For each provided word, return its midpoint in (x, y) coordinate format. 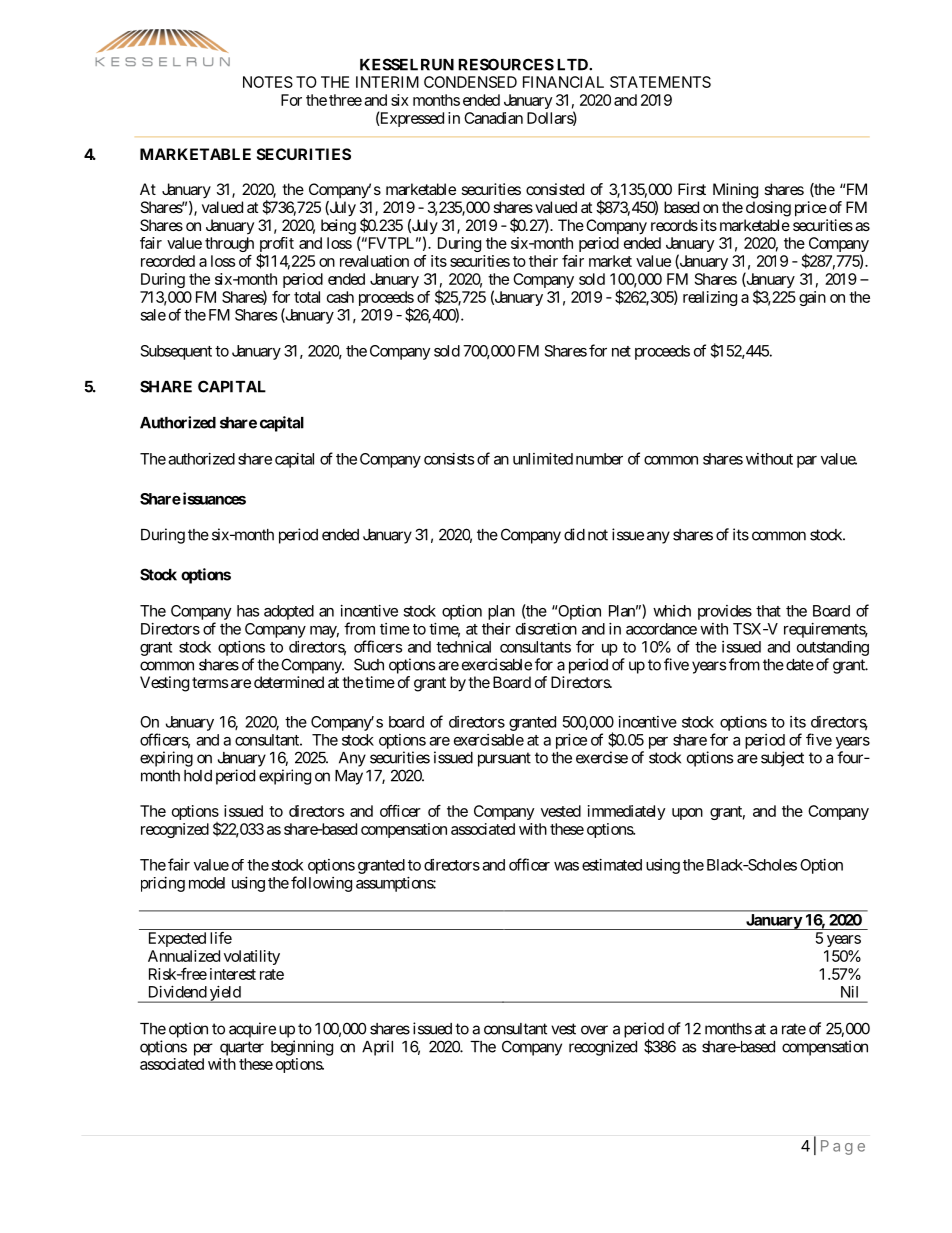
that (768, 611)
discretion (546, 629)
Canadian (493, 118)
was (566, 866)
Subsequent (176, 352)
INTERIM (387, 82)
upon (687, 814)
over (594, 1030)
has (248, 611)
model (207, 883)
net (621, 351)
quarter (242, 1048)
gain (812, 298)
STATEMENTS (660, 82)
